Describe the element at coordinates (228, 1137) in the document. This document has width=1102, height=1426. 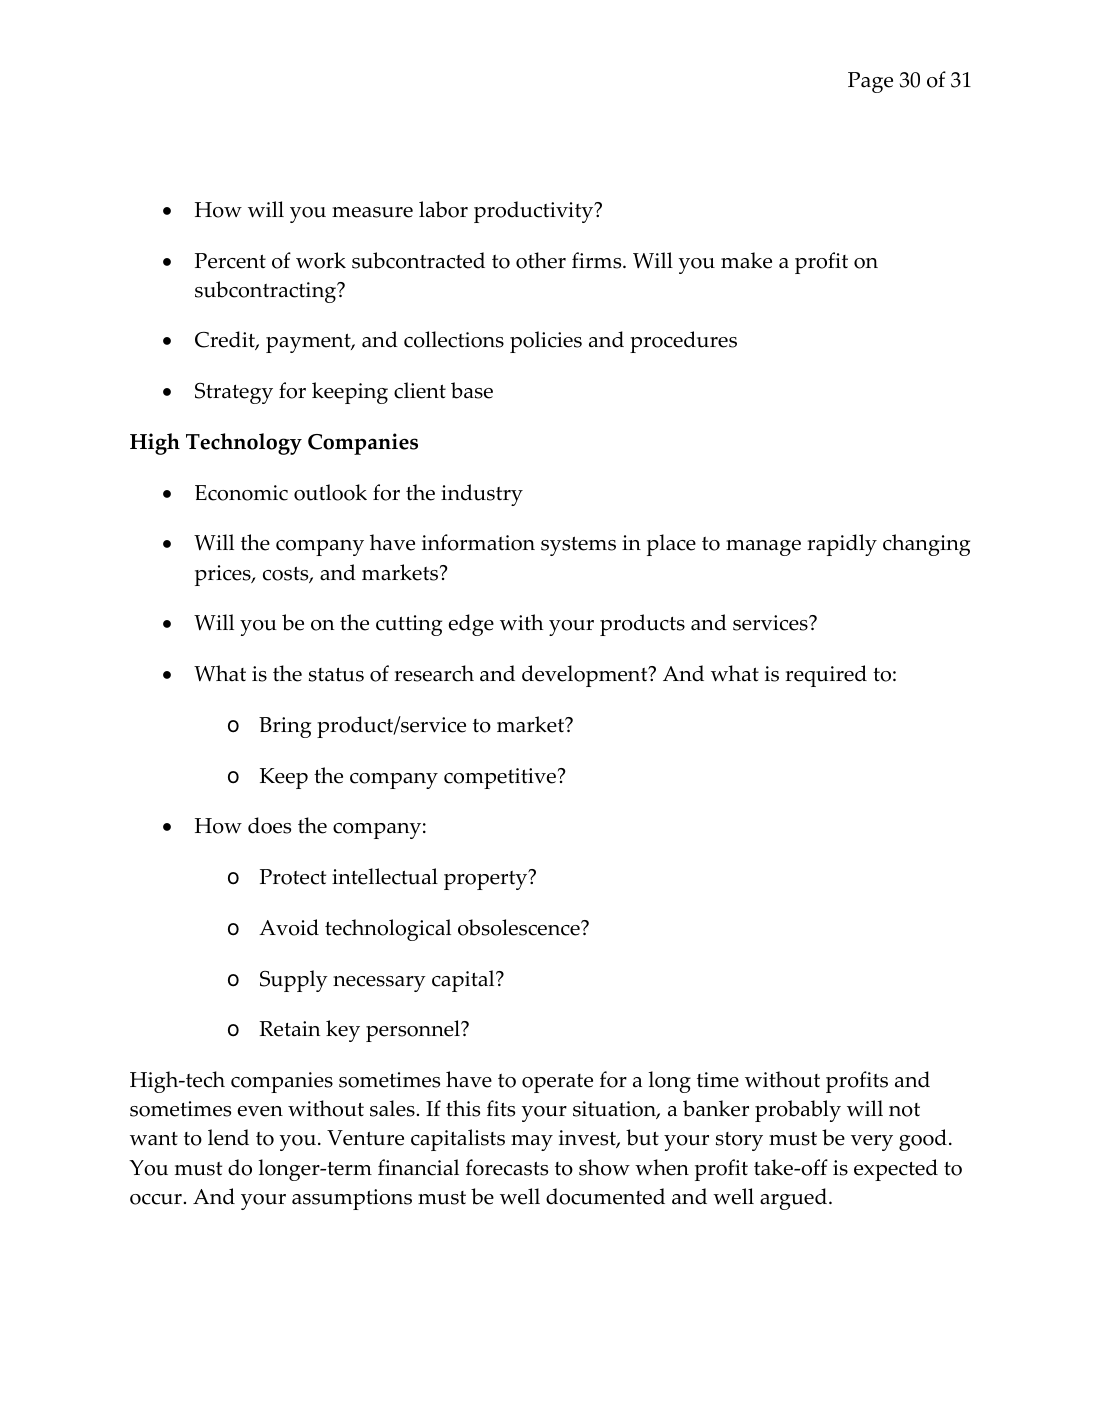
I see `lend` at that location.
